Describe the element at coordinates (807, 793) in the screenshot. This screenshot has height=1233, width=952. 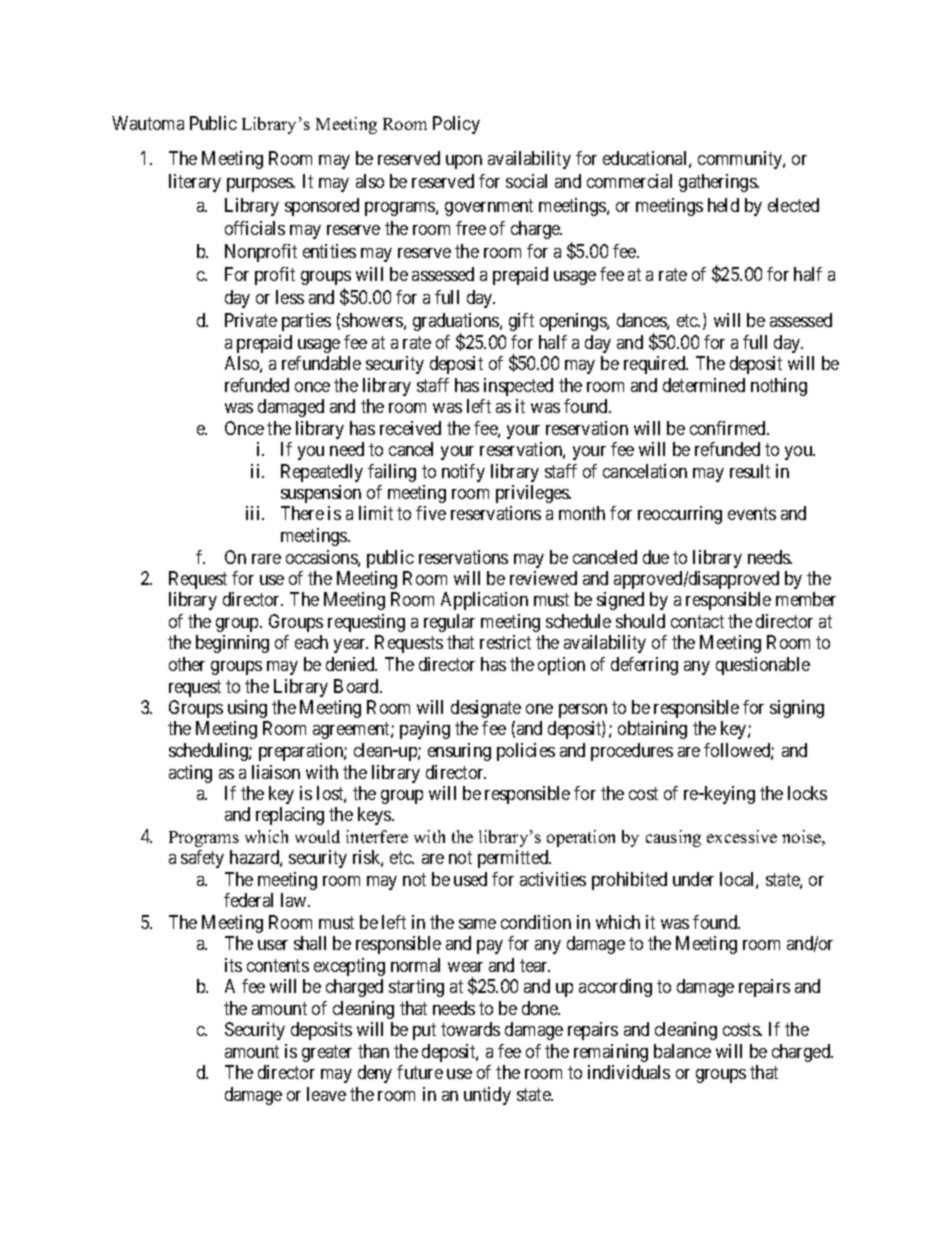
I see `locks` at that location.
